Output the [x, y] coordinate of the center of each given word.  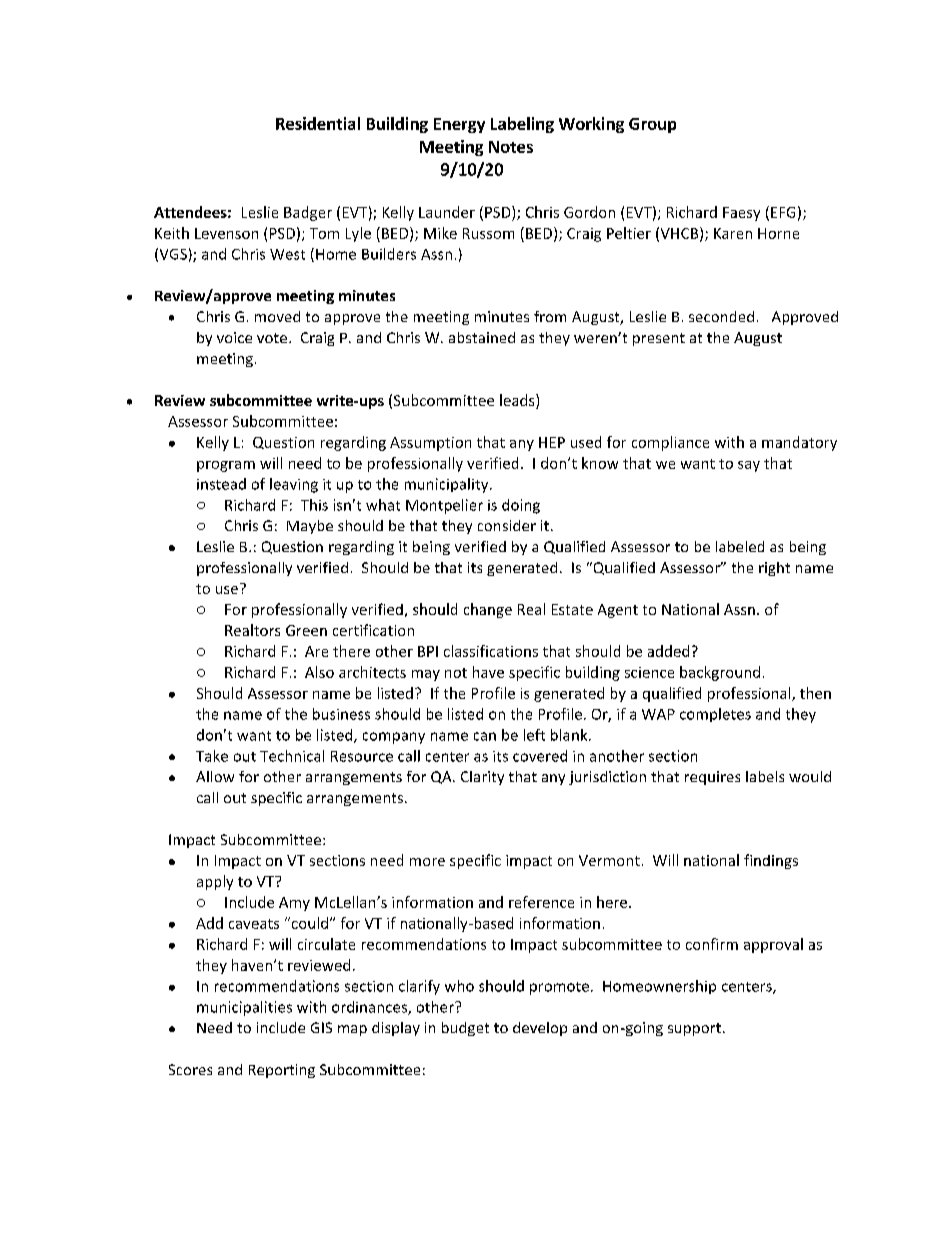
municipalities [244, 1008]
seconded [721, 316]
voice [234, 337]
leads [518, 400]
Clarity [482, 778]
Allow [215, 776]
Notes [511, 147]
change [488, 610]
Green [306, 630]
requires [712, 778]
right [774, 569]
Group [652, 125]
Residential [318, 123]
